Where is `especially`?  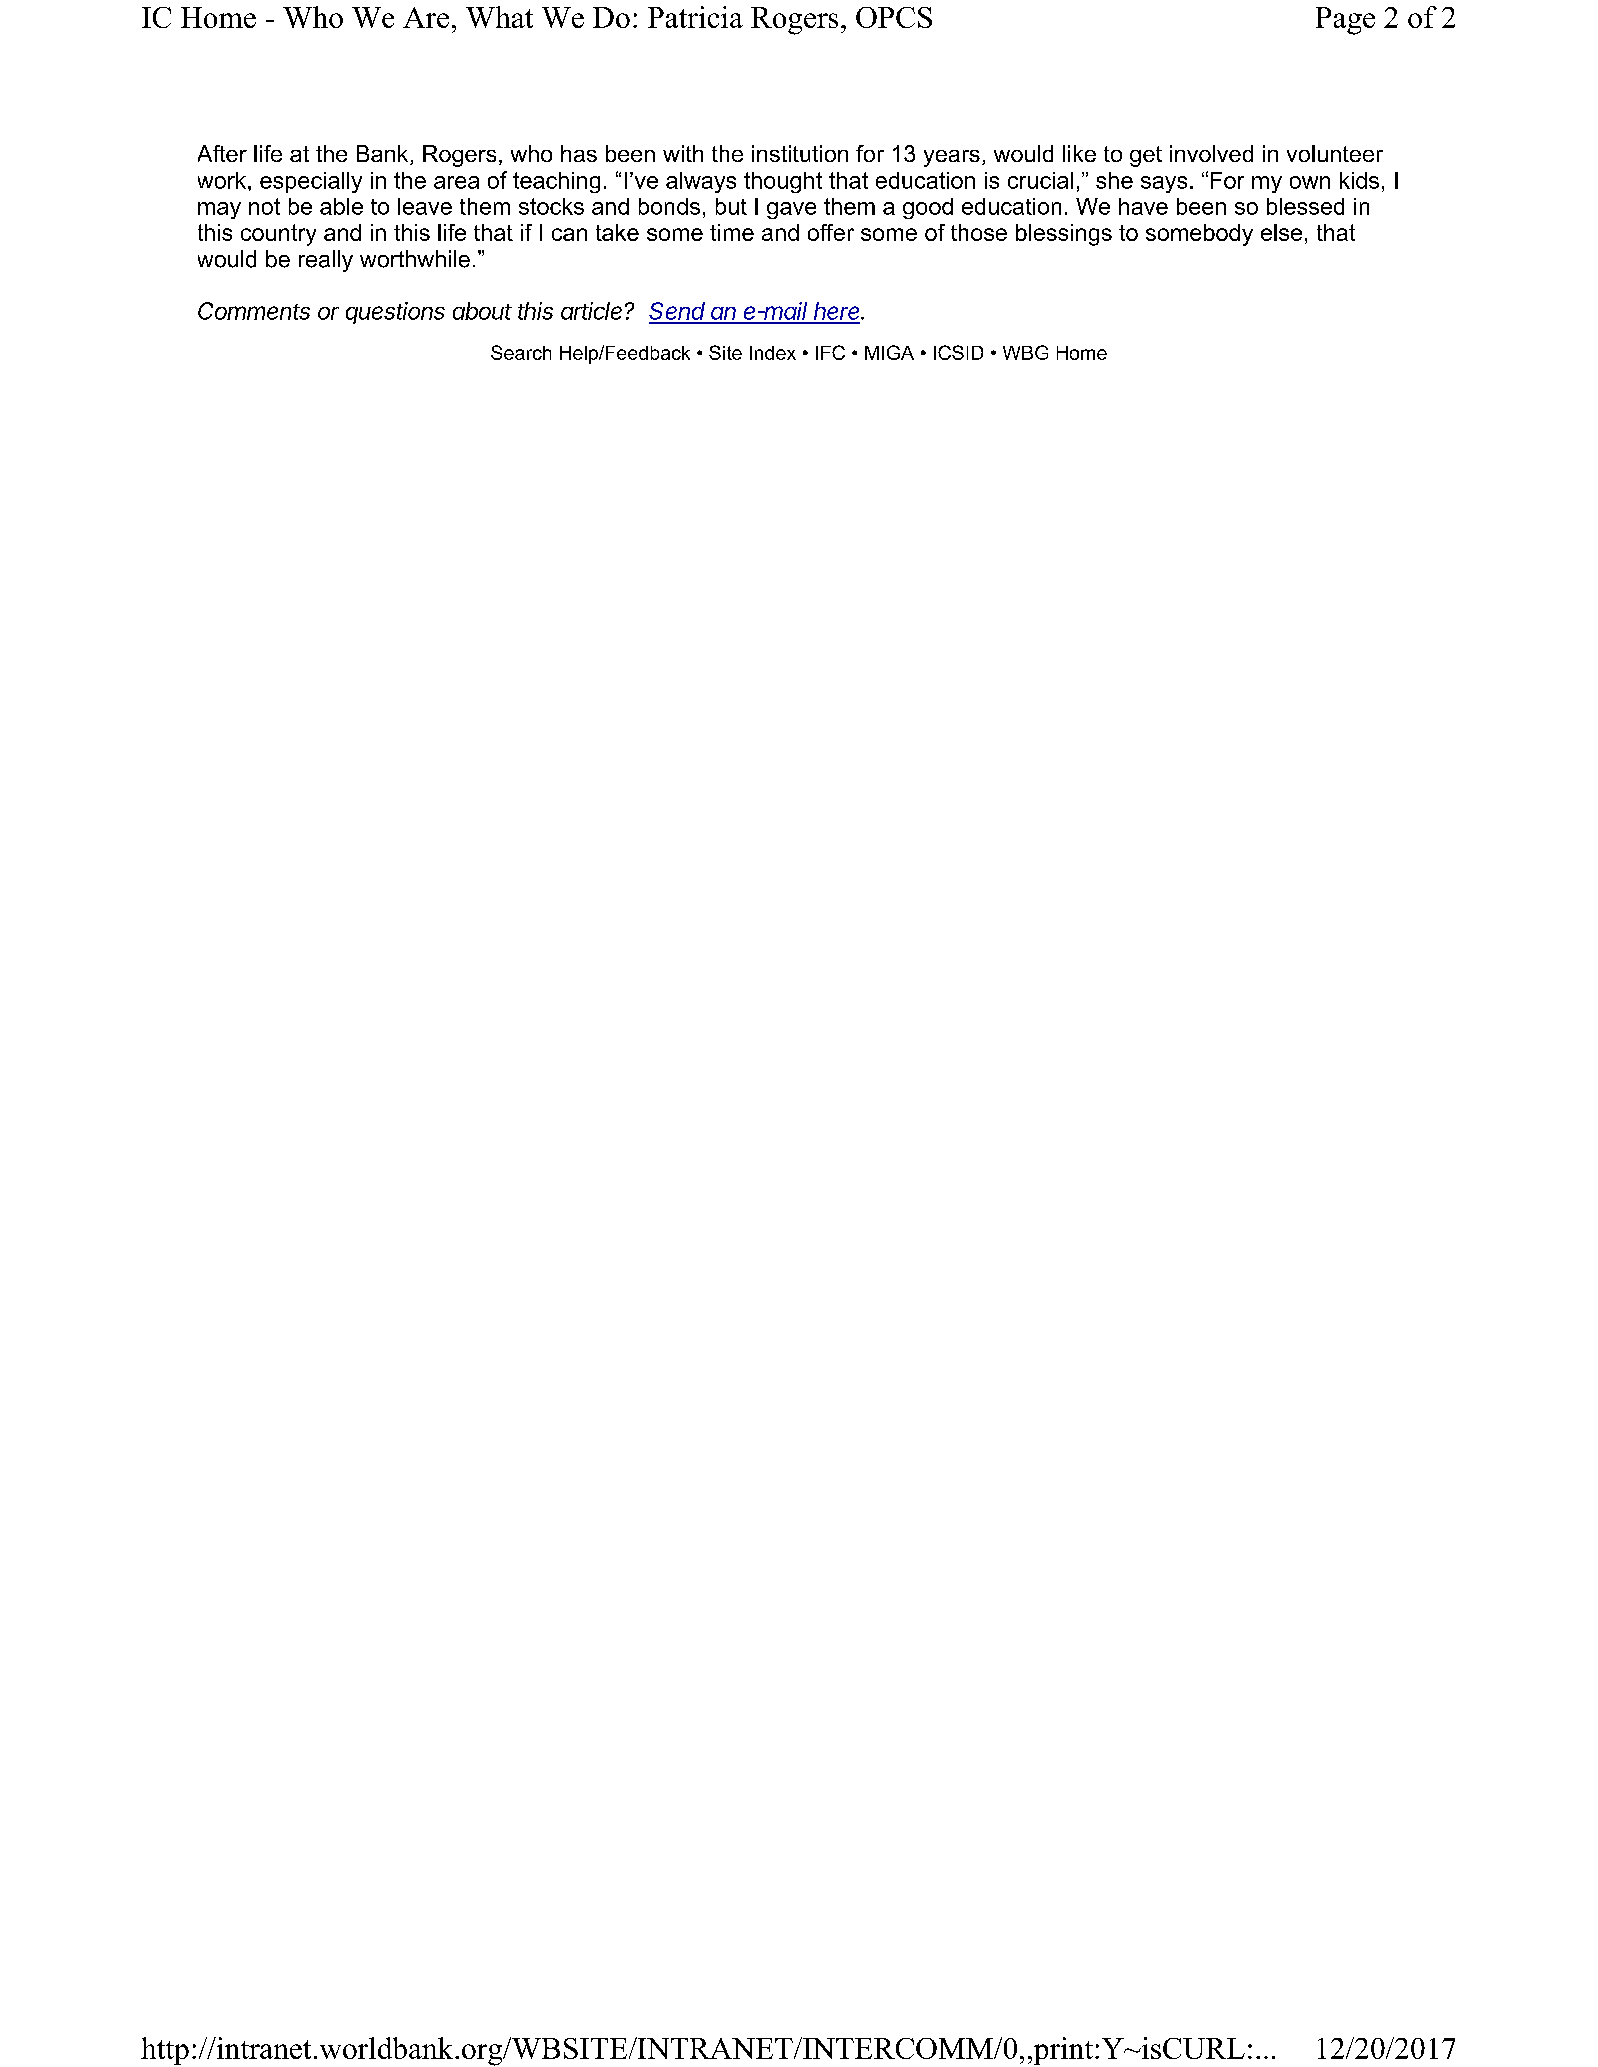
especially is located at coordinates (311, 182).
